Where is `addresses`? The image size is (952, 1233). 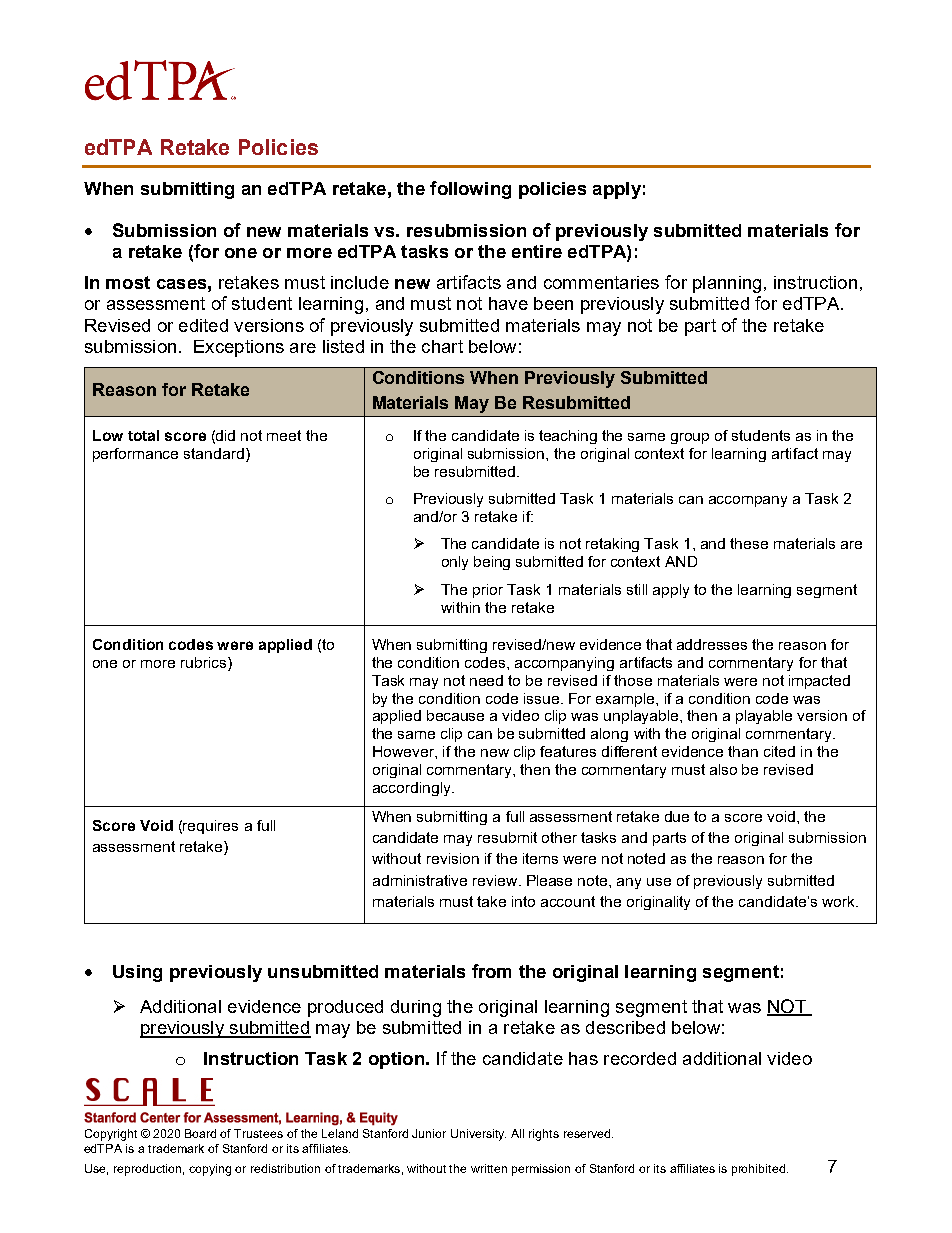 addresses is located at coordinates (712, 644).
